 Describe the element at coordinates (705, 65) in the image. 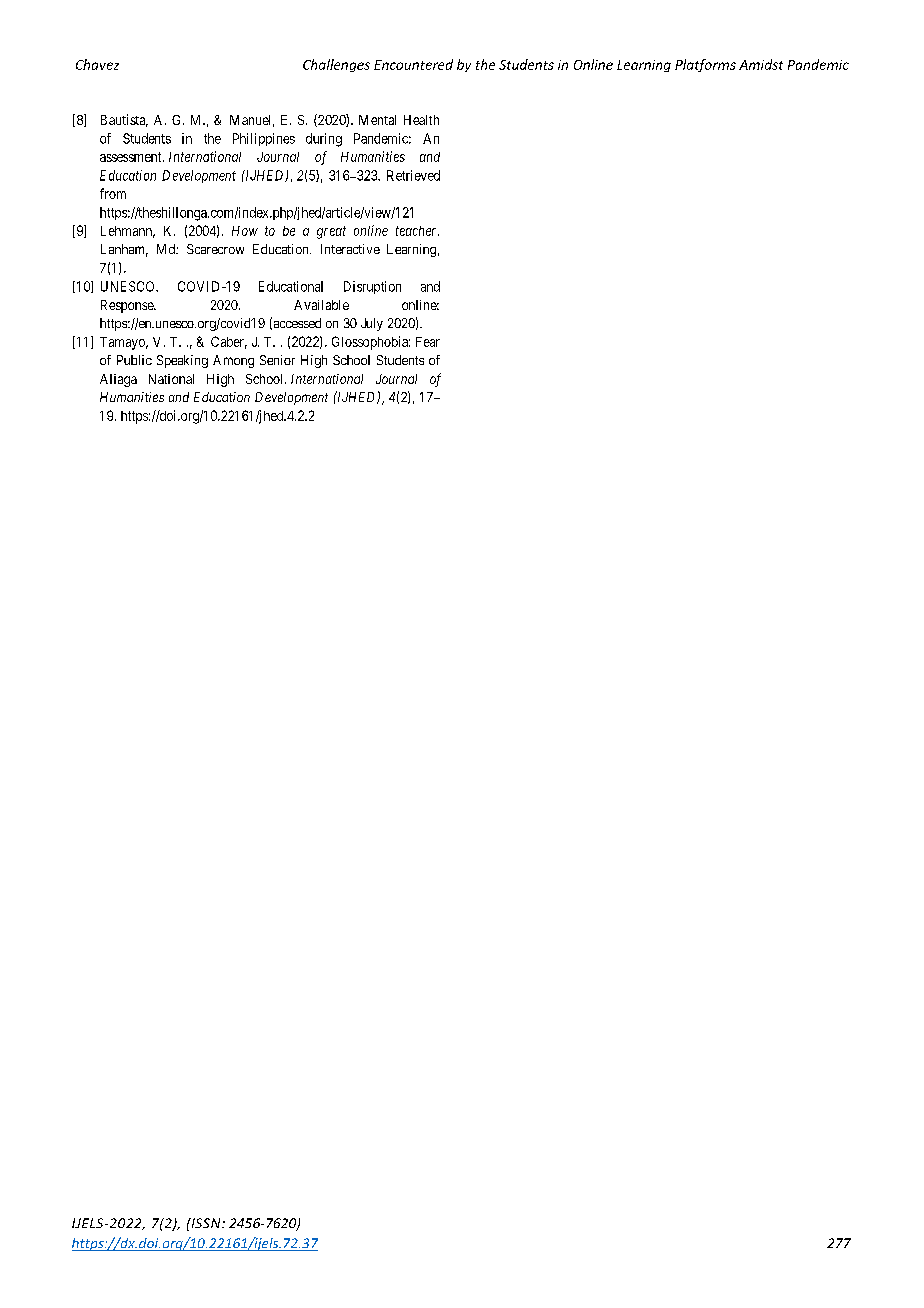

I see `Platforms` at that location.
